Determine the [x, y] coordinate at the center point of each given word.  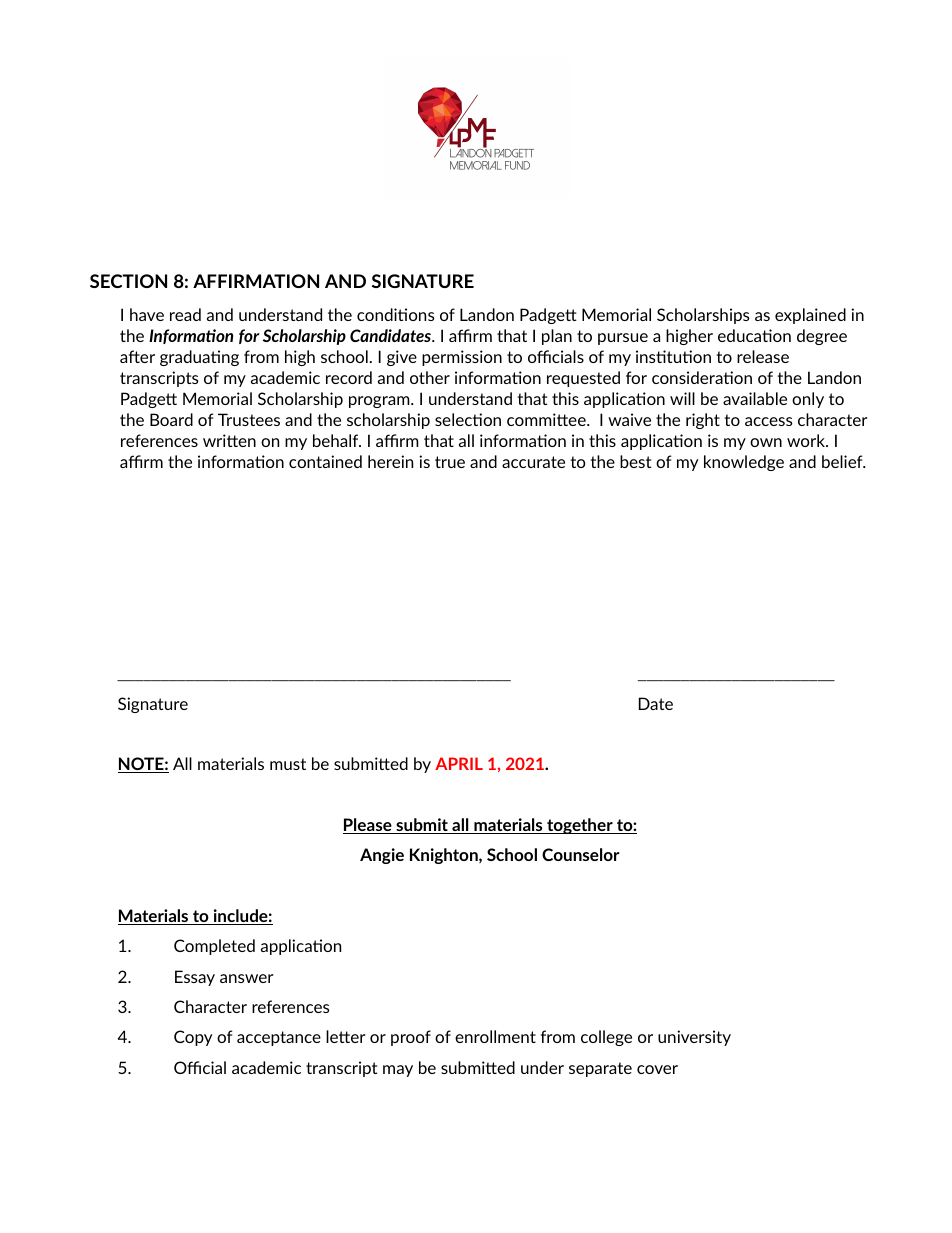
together [580, 826]
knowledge [744, 463]
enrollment [495, 1036]
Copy [193, 1038]
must [288, 764]
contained [325, 461]
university [694, 1038]
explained [810, 316]
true [450, 462]
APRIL [459, 763]
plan [557, 337]
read [185, 314]
